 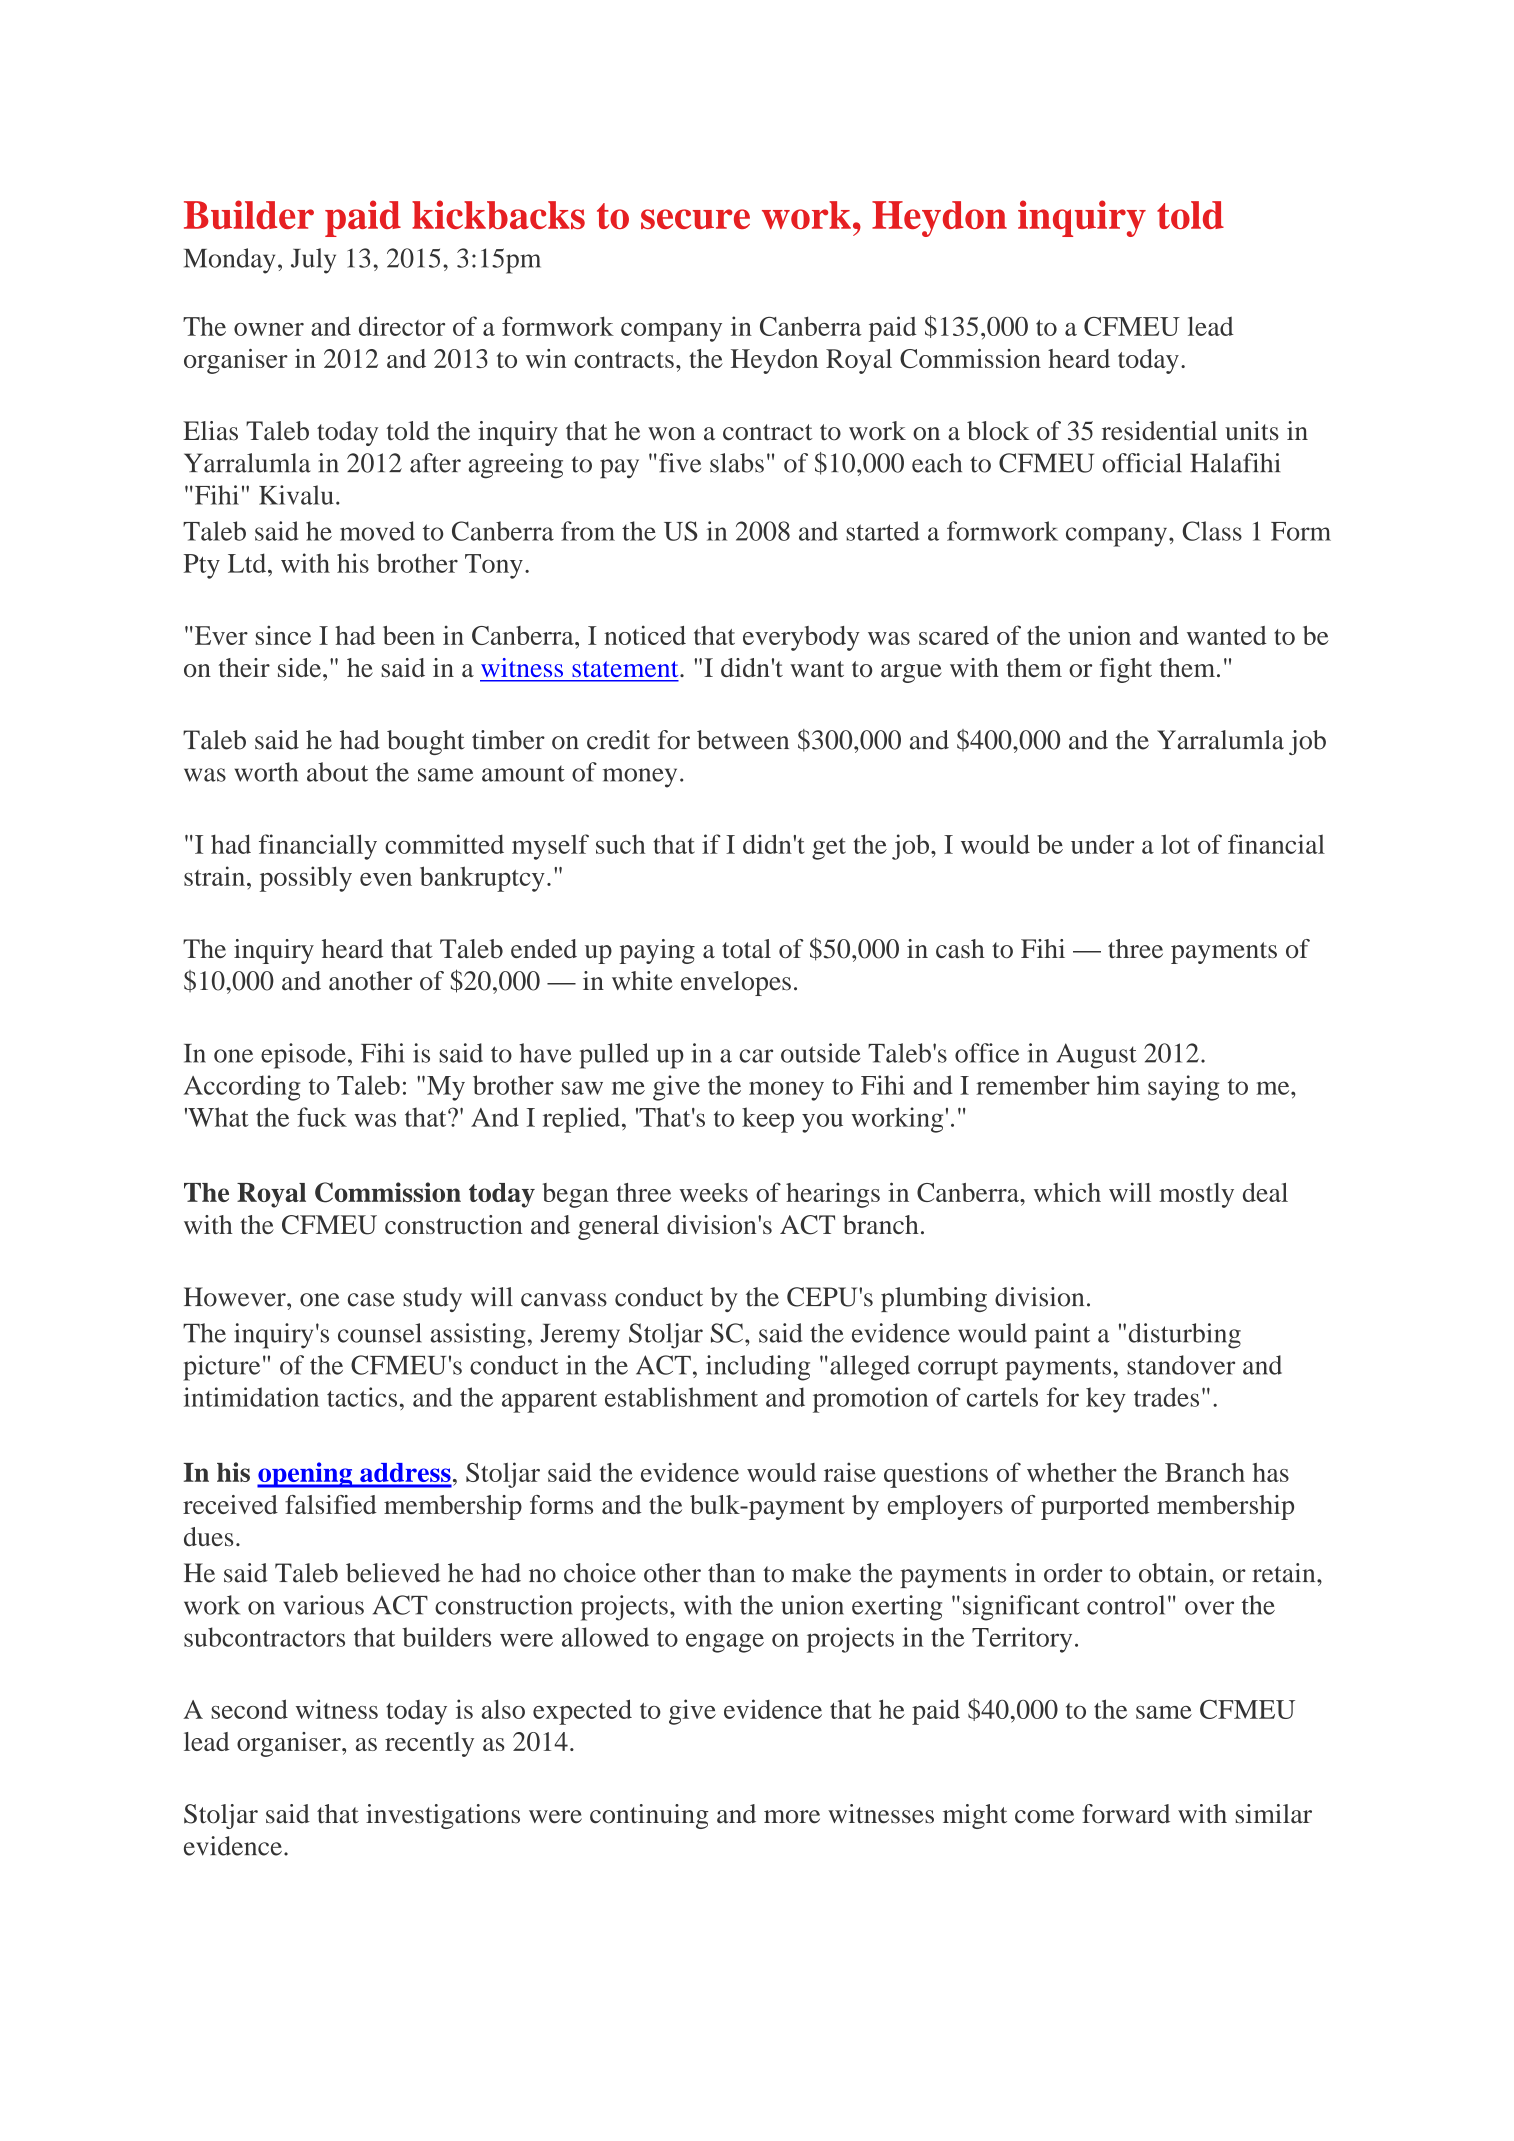 What do you see at coordinates (1252, 431) in the screenshot?
I see `units` at bounding box center [1252, 431].
